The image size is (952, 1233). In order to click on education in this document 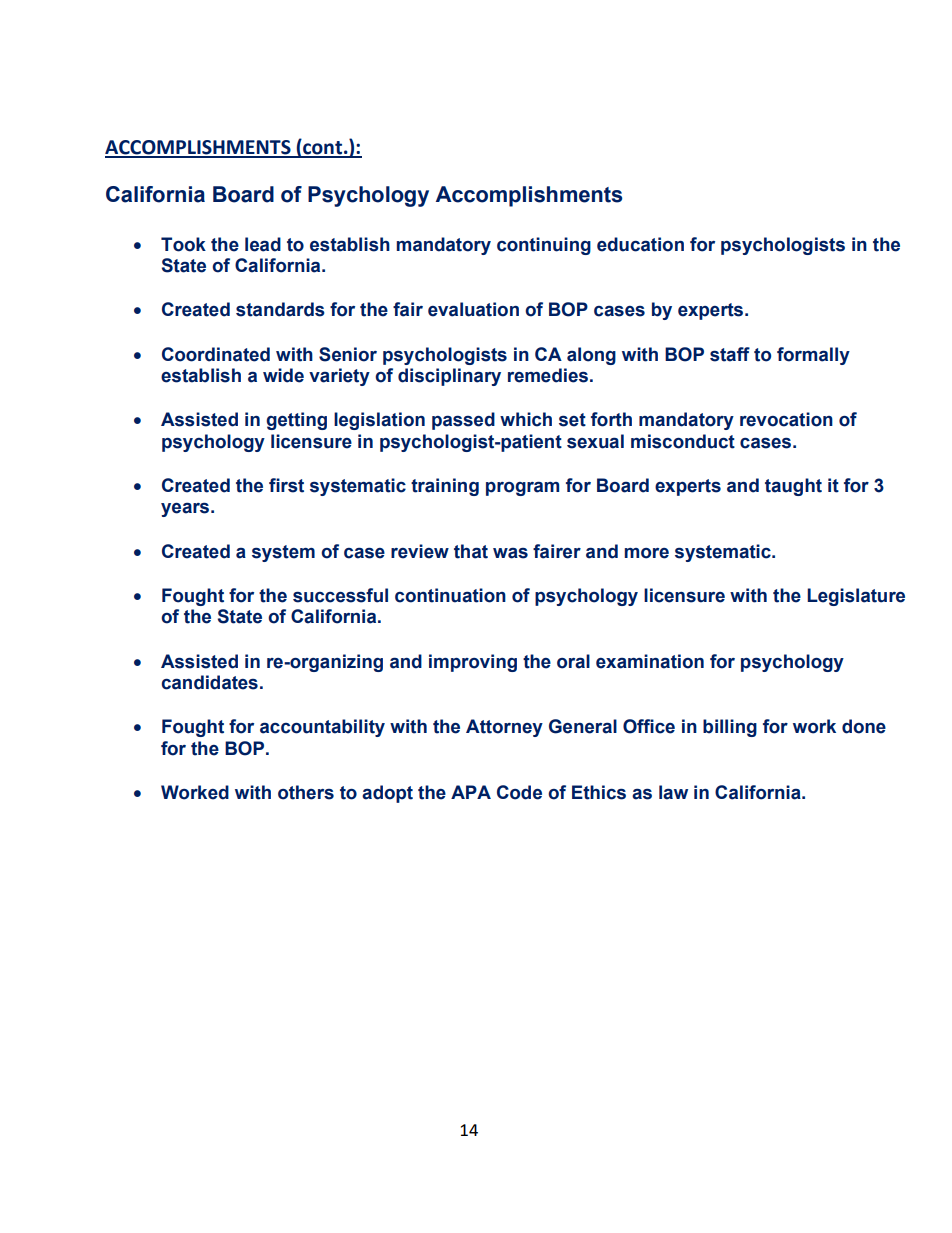, I will do `click(640, 244)`.
